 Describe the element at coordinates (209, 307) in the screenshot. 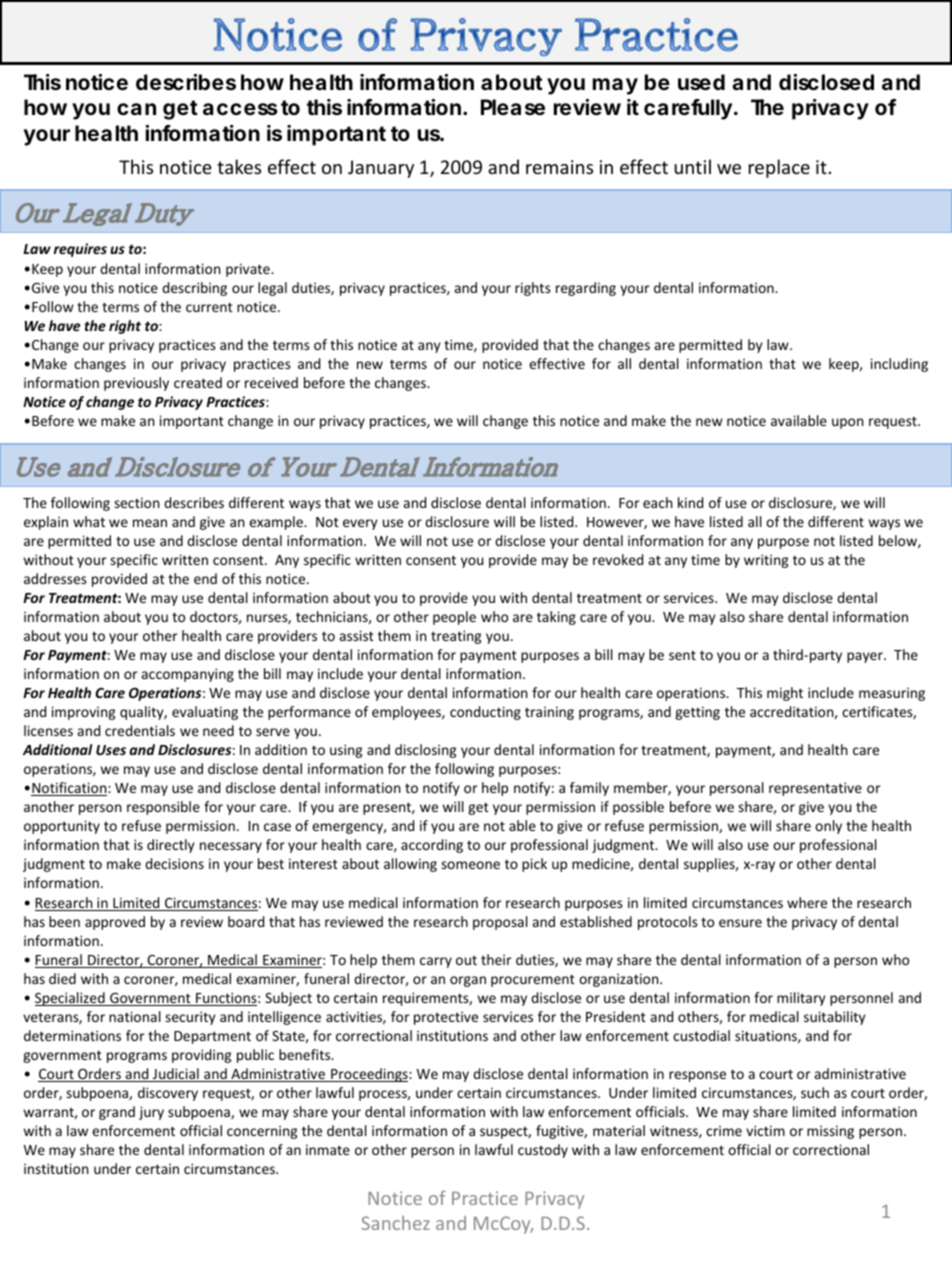

I see `current` at that location.
